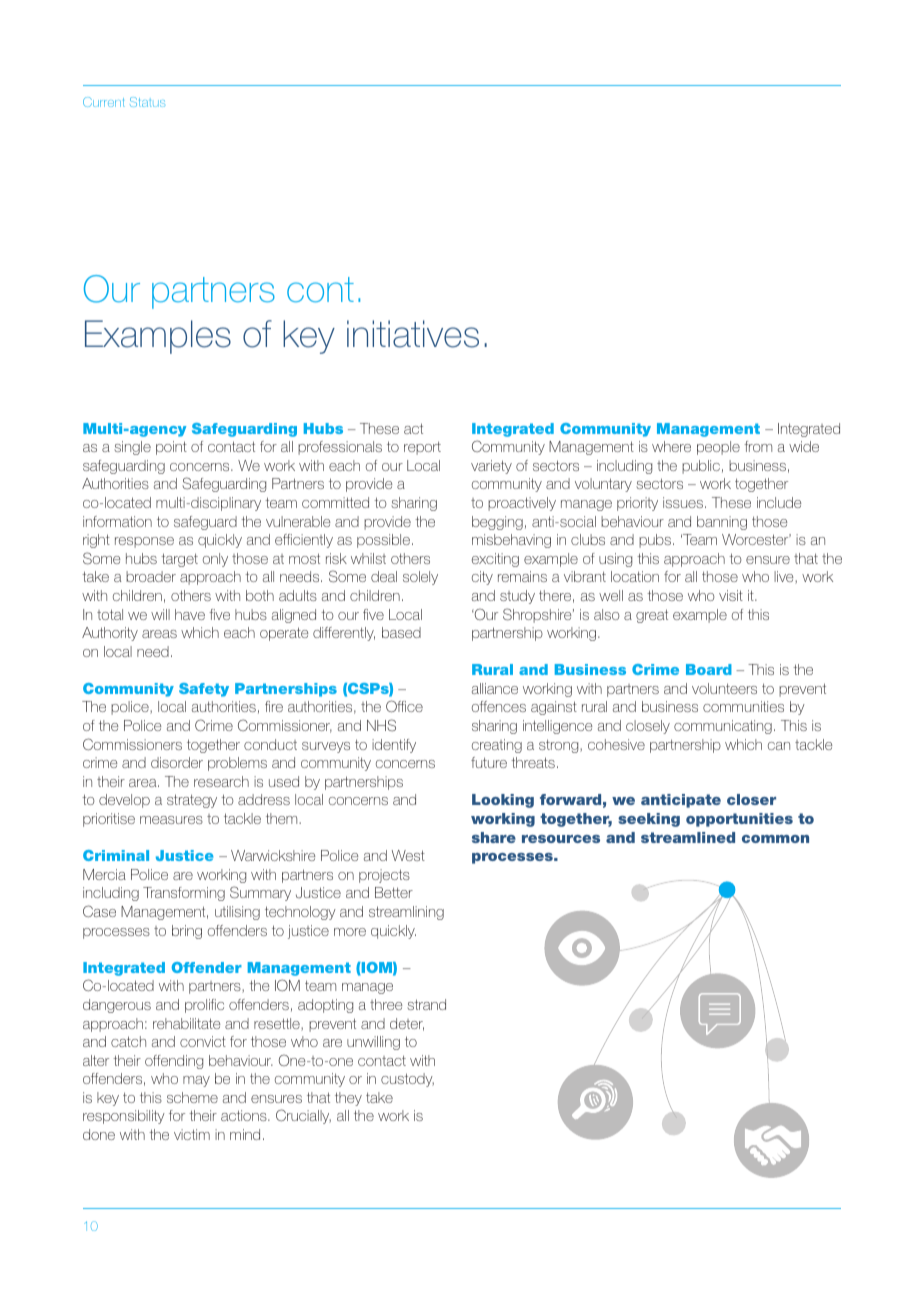 Image resolution: width=924 pixels, height=1307 pixels. Describe the element at coordinates (426, 1004) in the screenshot. I see `strand` at that location.
